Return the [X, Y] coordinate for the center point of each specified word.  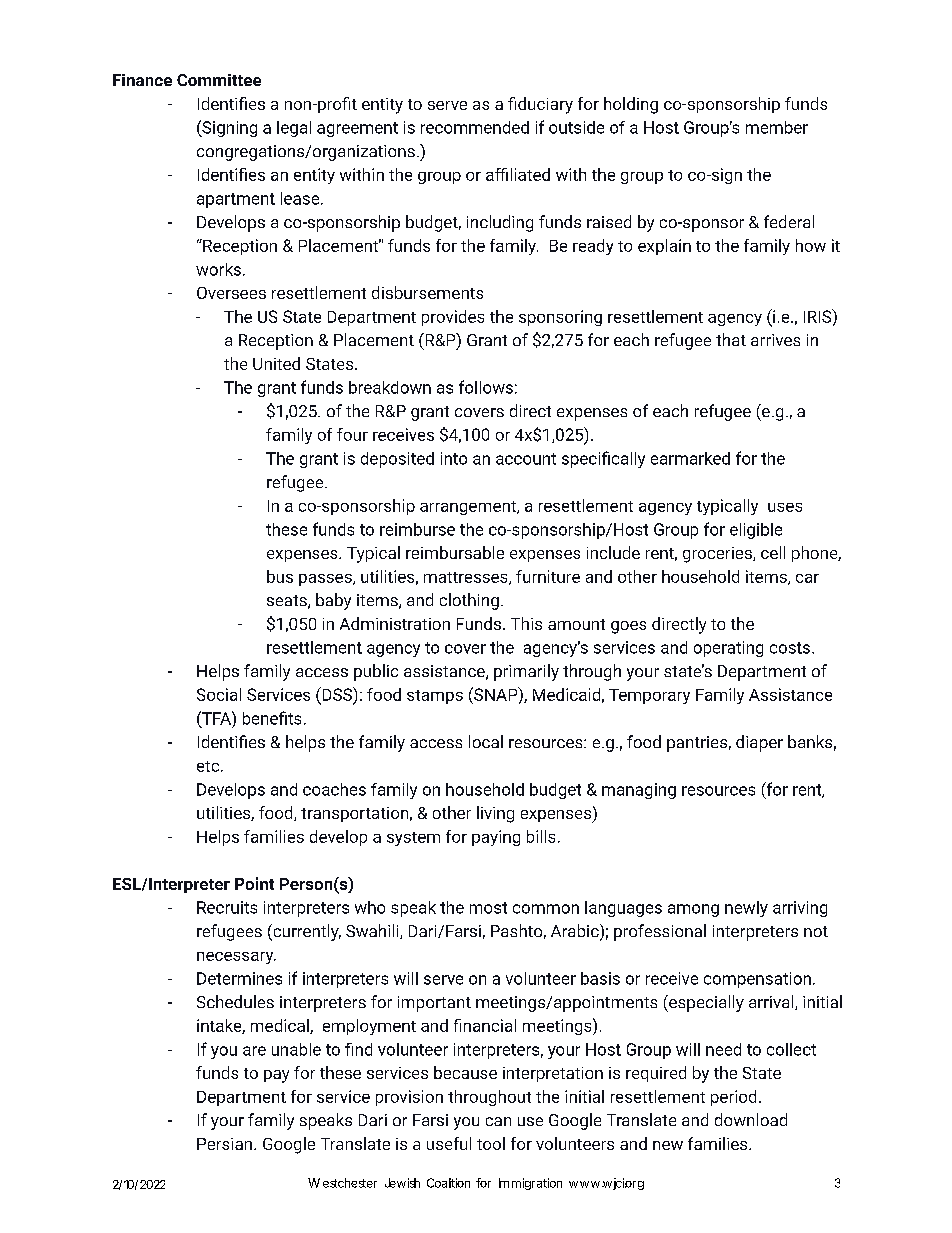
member [777, 127]
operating [728, 649]
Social [219, 694]
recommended [475, 127]
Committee [219, 80]
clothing [469, 601]
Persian [224, 1144]
